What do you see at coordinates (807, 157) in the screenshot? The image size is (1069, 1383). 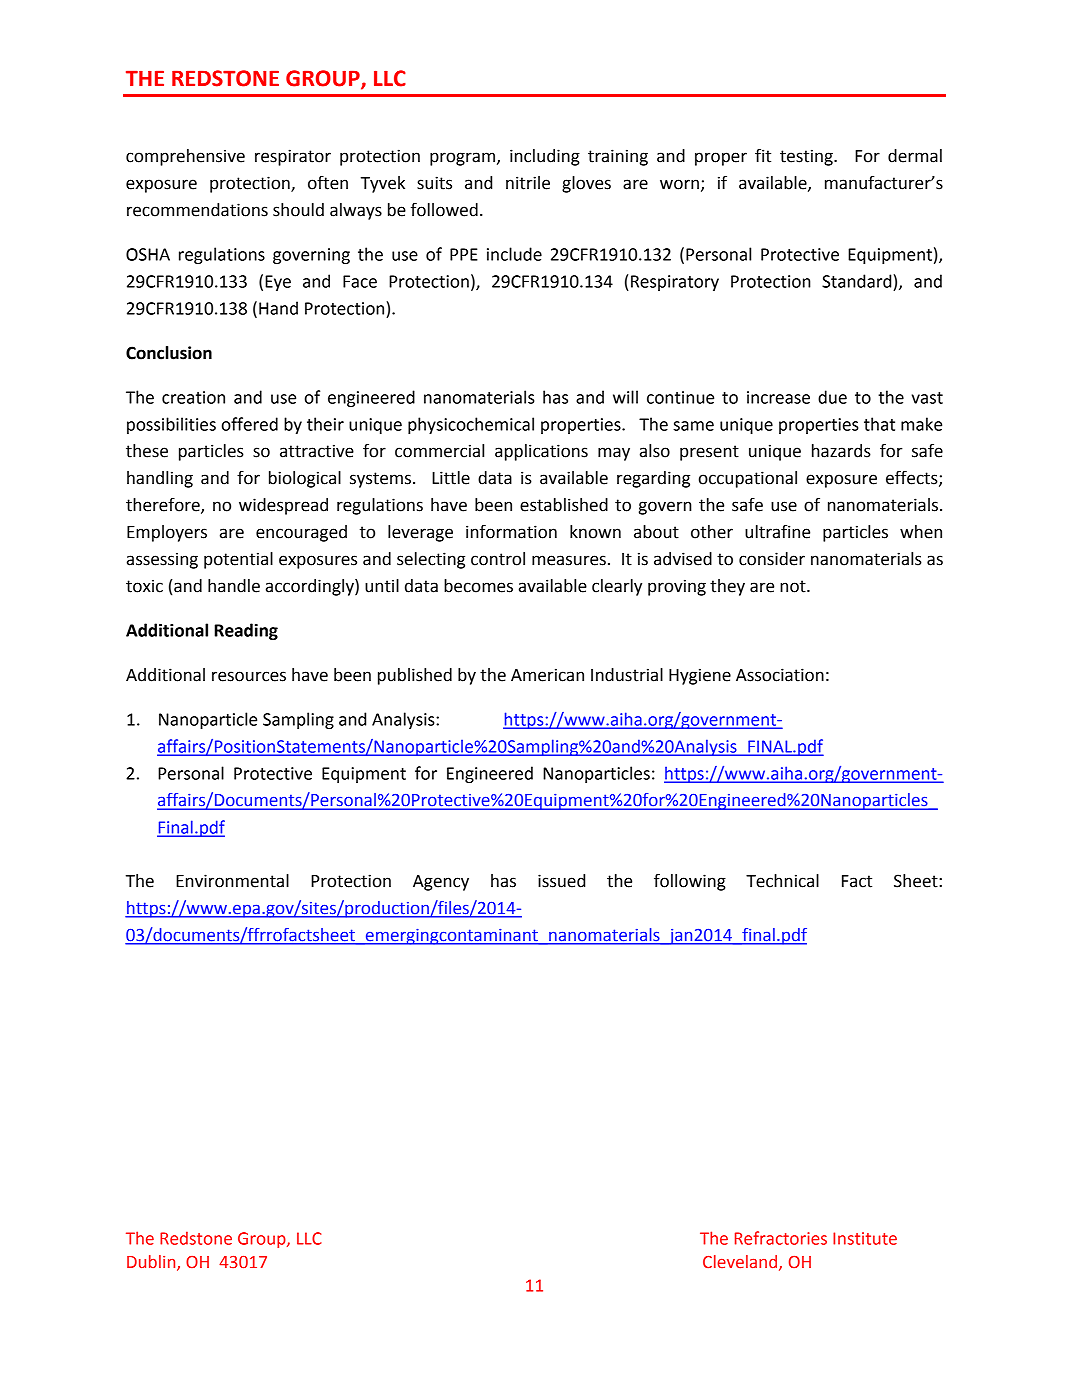 I see `testing` at bounding box center [807, 157].
